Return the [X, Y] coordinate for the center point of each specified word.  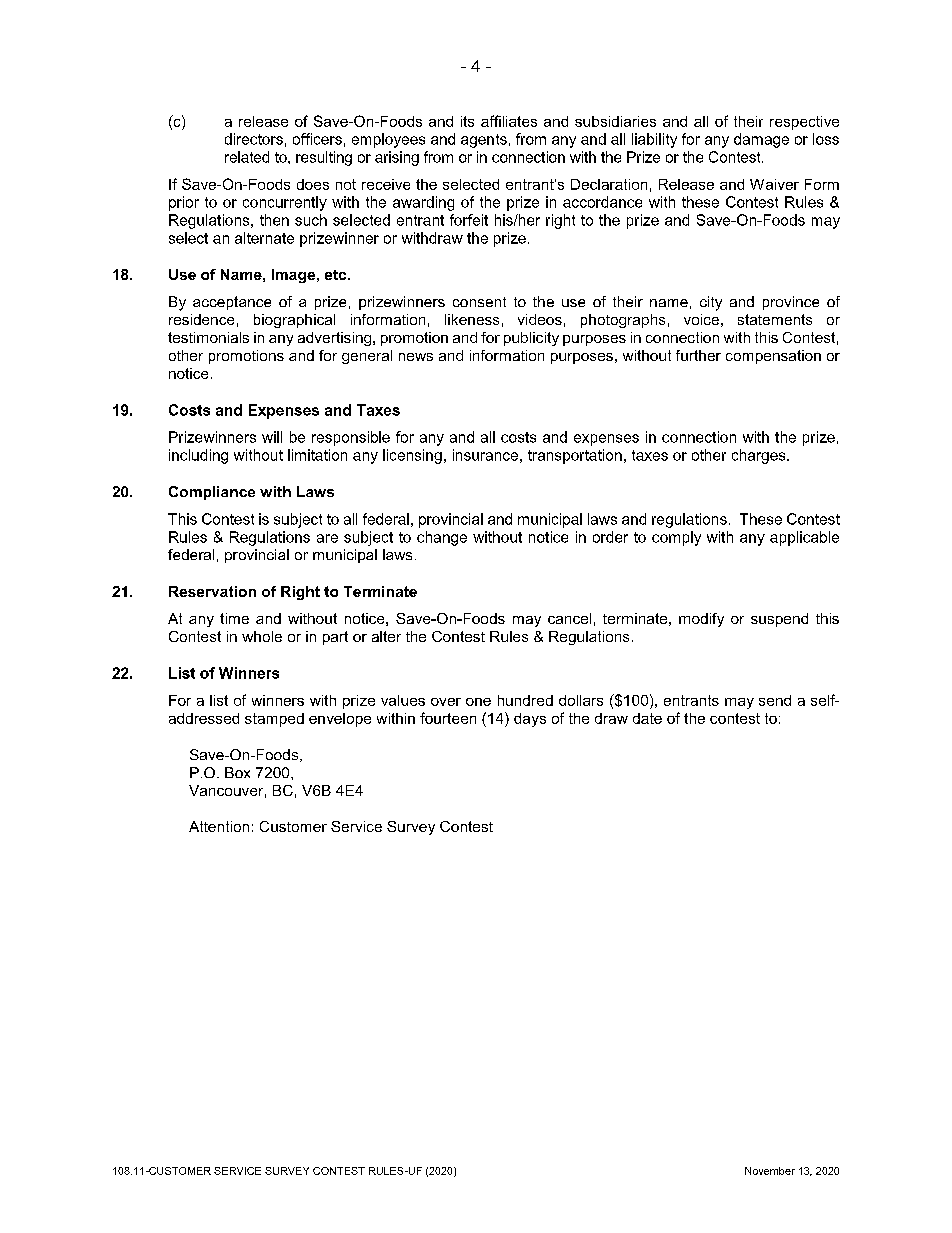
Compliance [212, 493]
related [247, 157]
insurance [485, 455]
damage [761, 140]
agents [484, 141]
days [530, 720]
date [647, 718]
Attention [219, 826]
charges [760, 456]
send [775, 700]
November [770, 1171]
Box [237, 772]
